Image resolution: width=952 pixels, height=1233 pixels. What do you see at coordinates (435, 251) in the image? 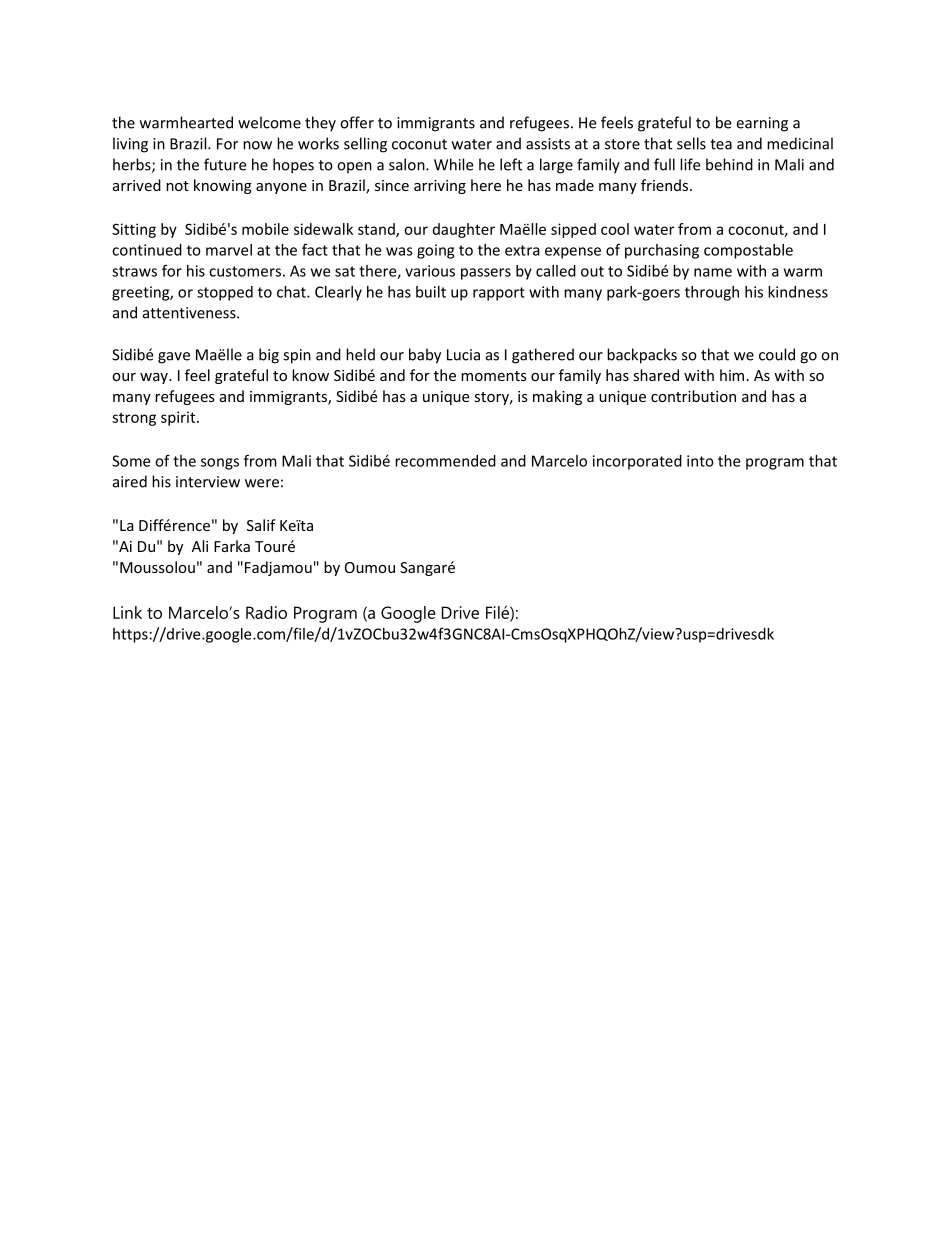
I see `going` at bounding box center [435, 251].
